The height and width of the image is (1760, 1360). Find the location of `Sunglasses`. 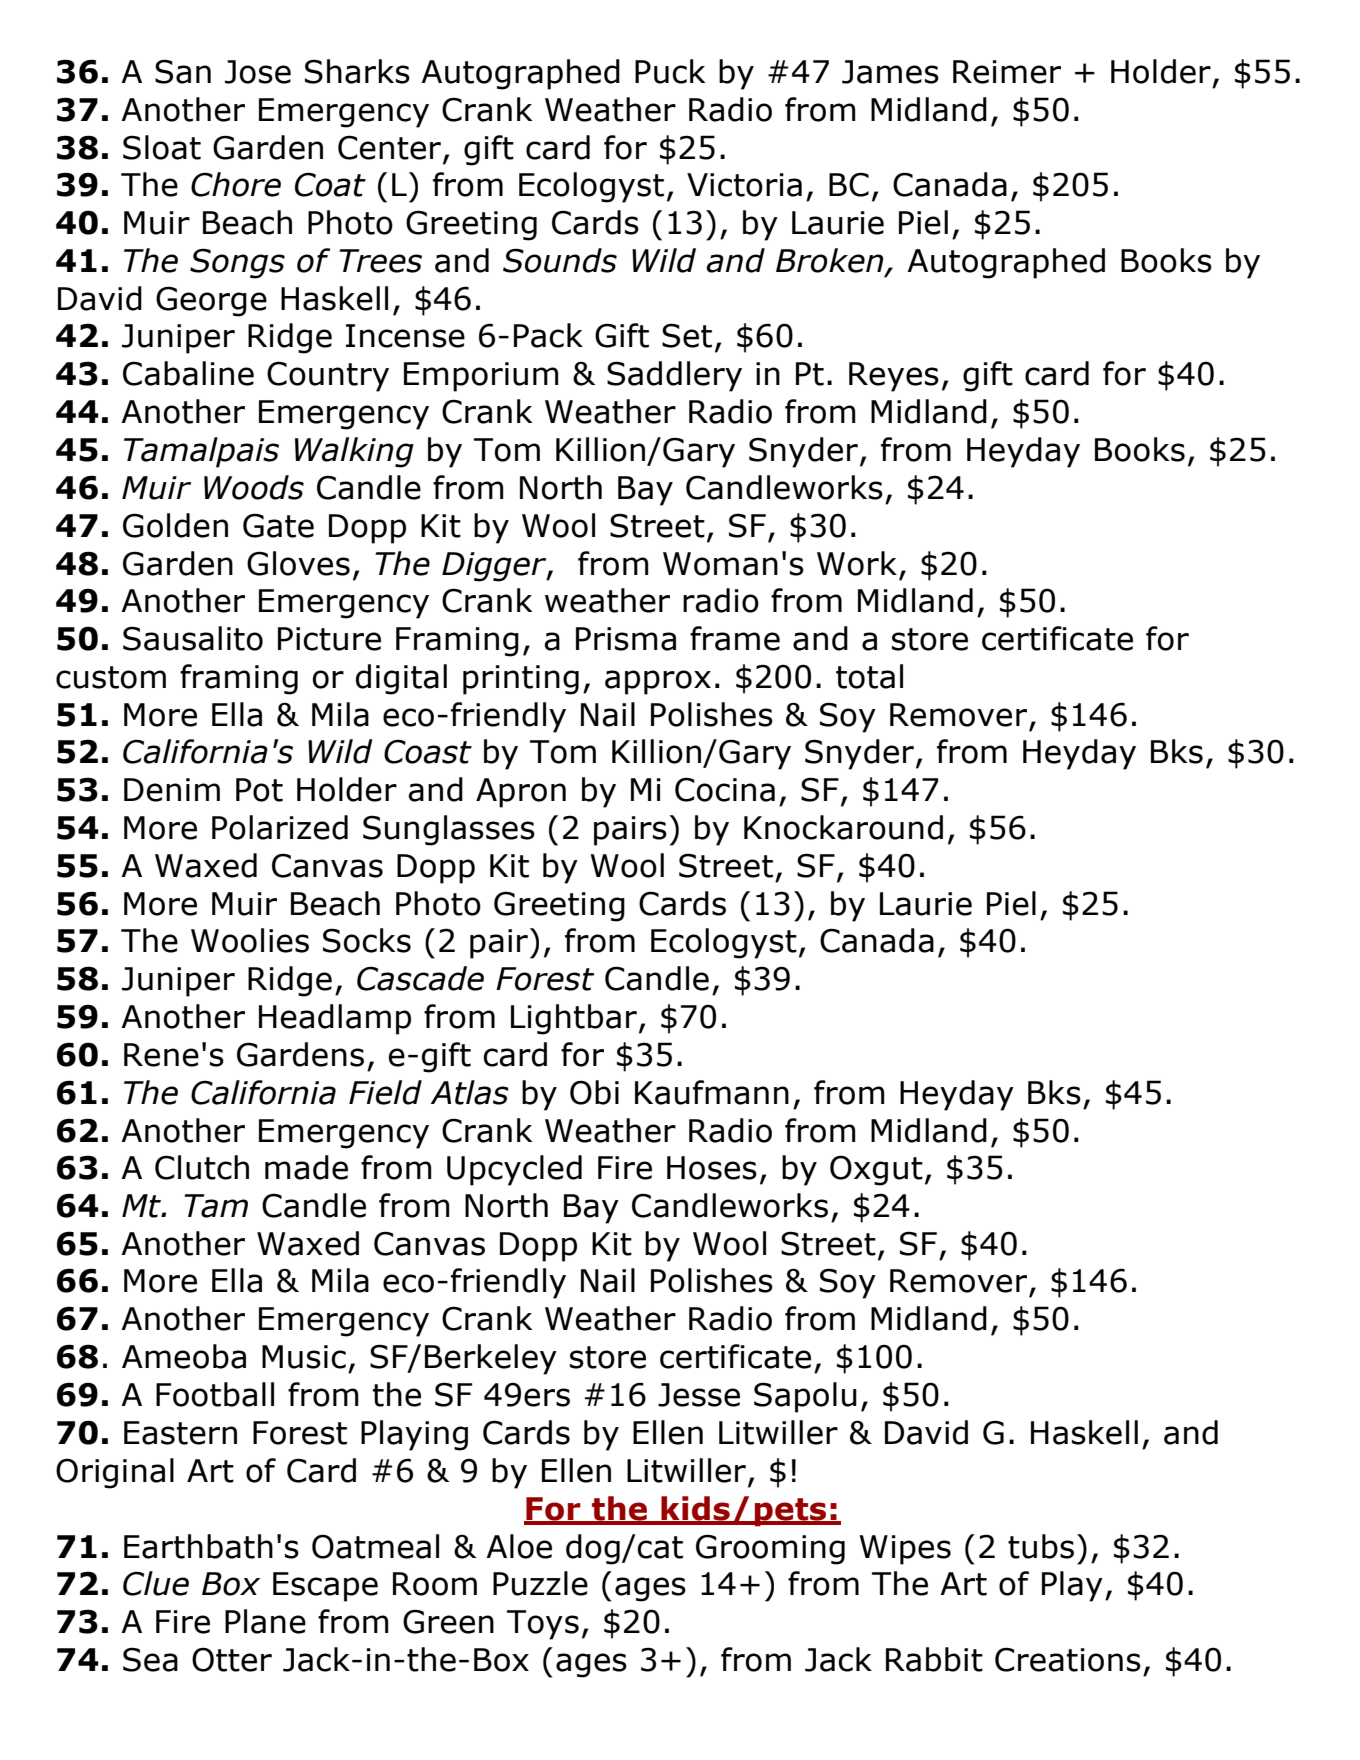

Sunglasses is located at coordinates (449, 830).
